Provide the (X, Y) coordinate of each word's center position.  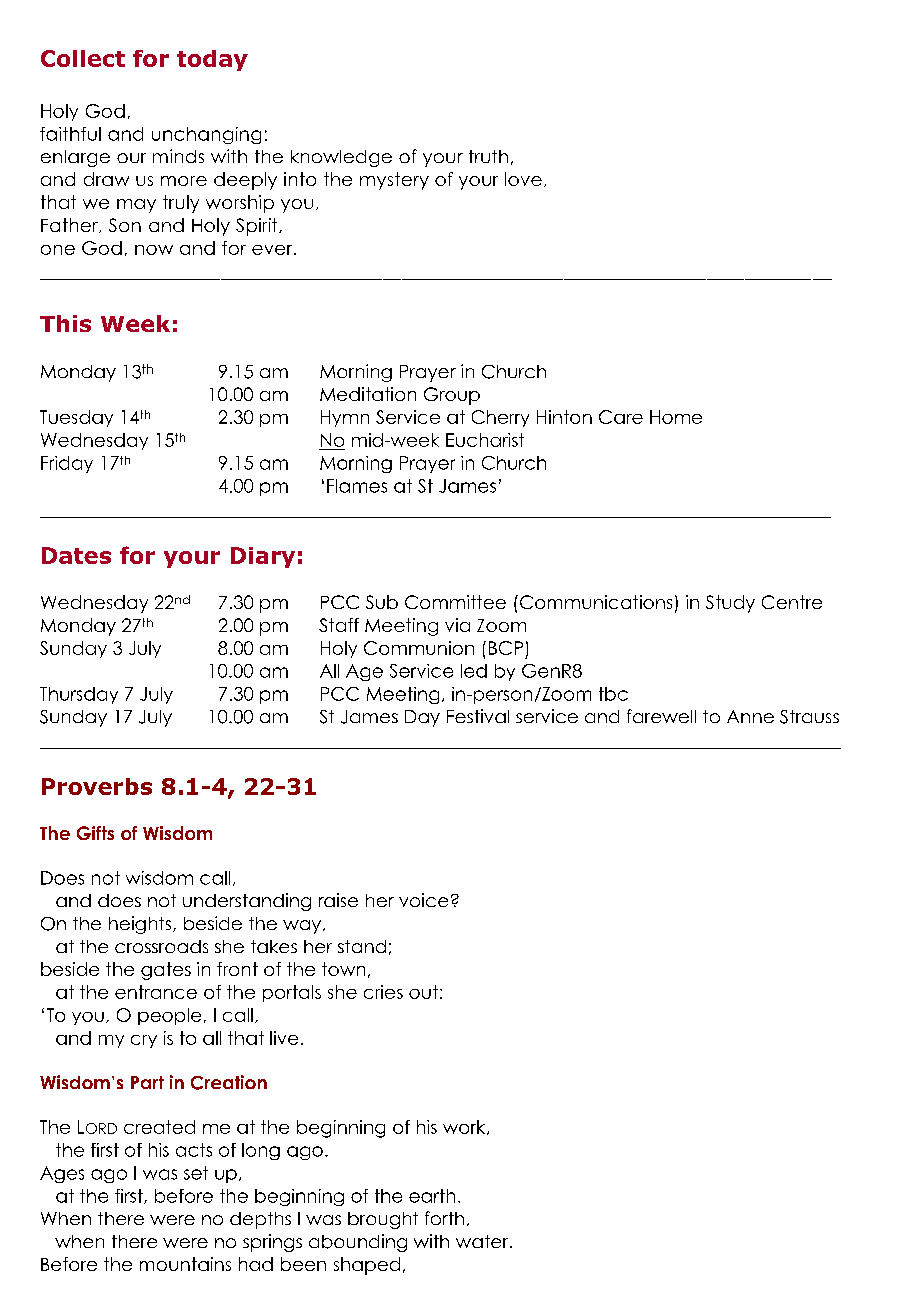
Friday (67, 464)
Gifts (95, 833)
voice (423, 900)
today (212, 60)
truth (488, 156)
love (523, 179)
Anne (750, 716)
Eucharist (485, 440)
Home (676, 417)
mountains (185, 1264)
